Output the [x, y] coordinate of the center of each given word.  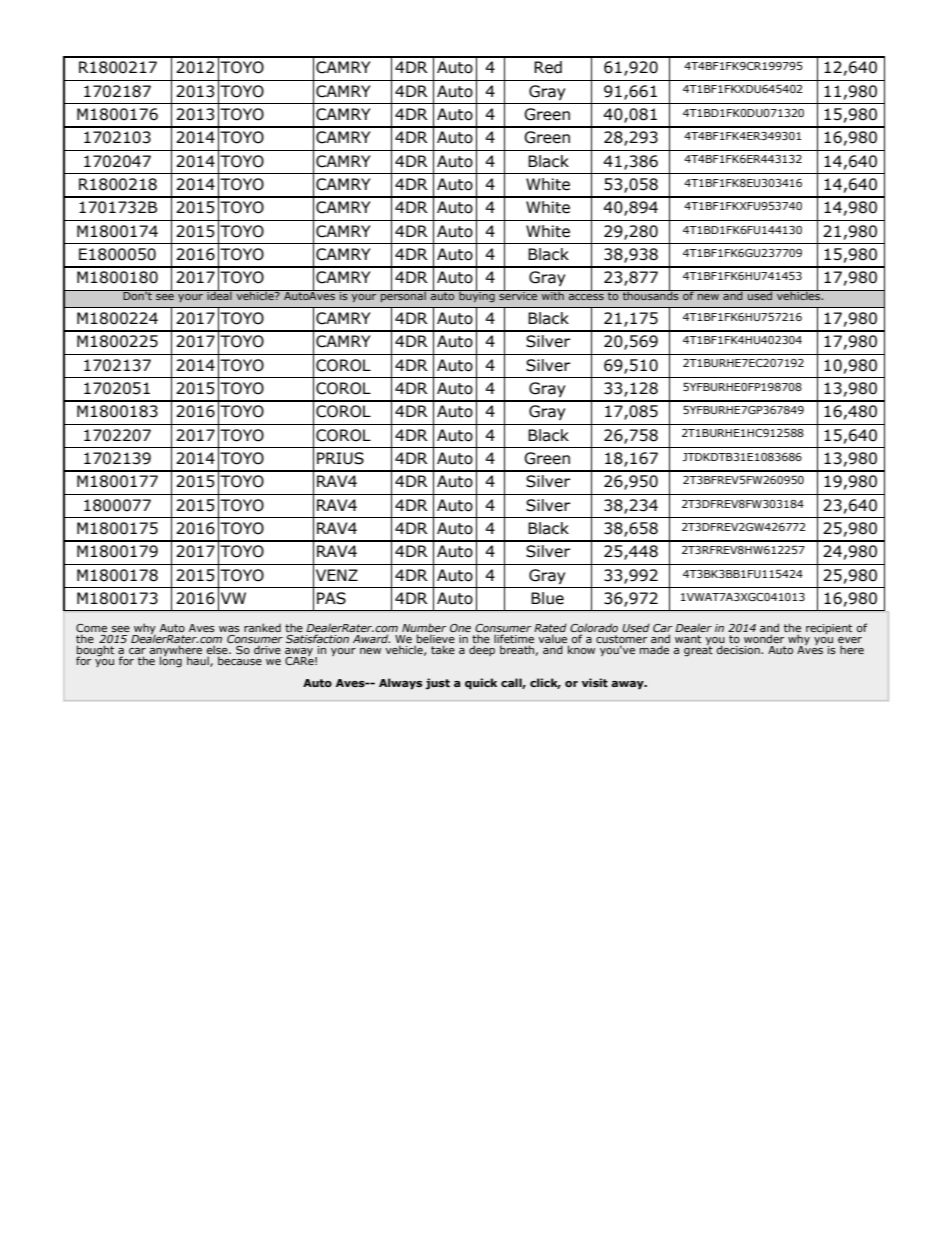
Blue [547, 598]
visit [595, 682]
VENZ [337, 575]
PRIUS [340, 458]
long [171, 661]
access [586, 297]
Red [548, 67]
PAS [331, 598]
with [553, 295]
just [438, 684]
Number [424, 629]
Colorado [594, 629]
